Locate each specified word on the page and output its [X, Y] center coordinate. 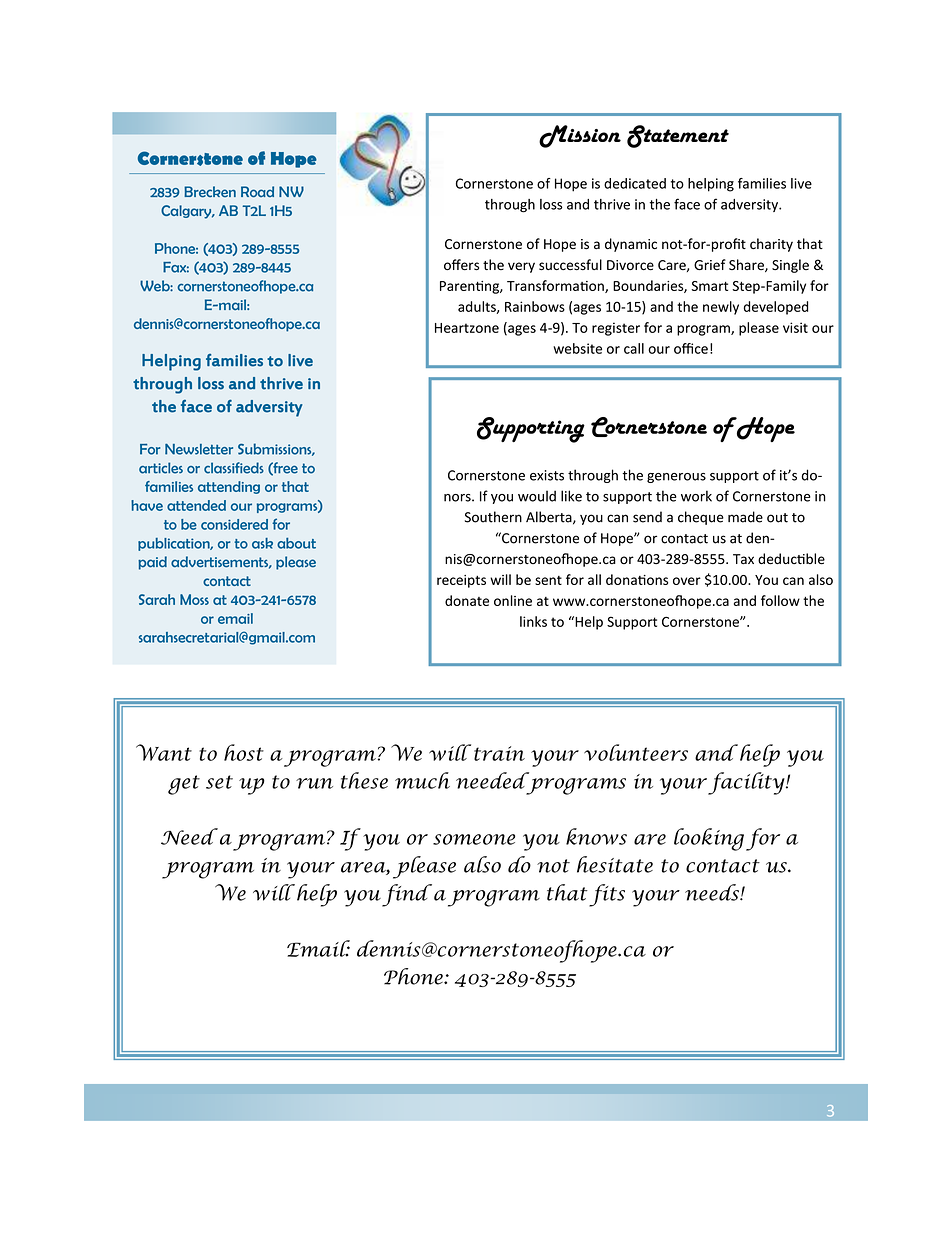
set [219, 782]
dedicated [635, 183]
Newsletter [199, 449]
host [244, 752]
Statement [678, 136]
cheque [701, 518]
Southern [493, 517]
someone [474, 839]
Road [257, 191]
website [577, 348]
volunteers [636, 752]
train [499, 753]
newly [721, 308]
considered [234, 524]
